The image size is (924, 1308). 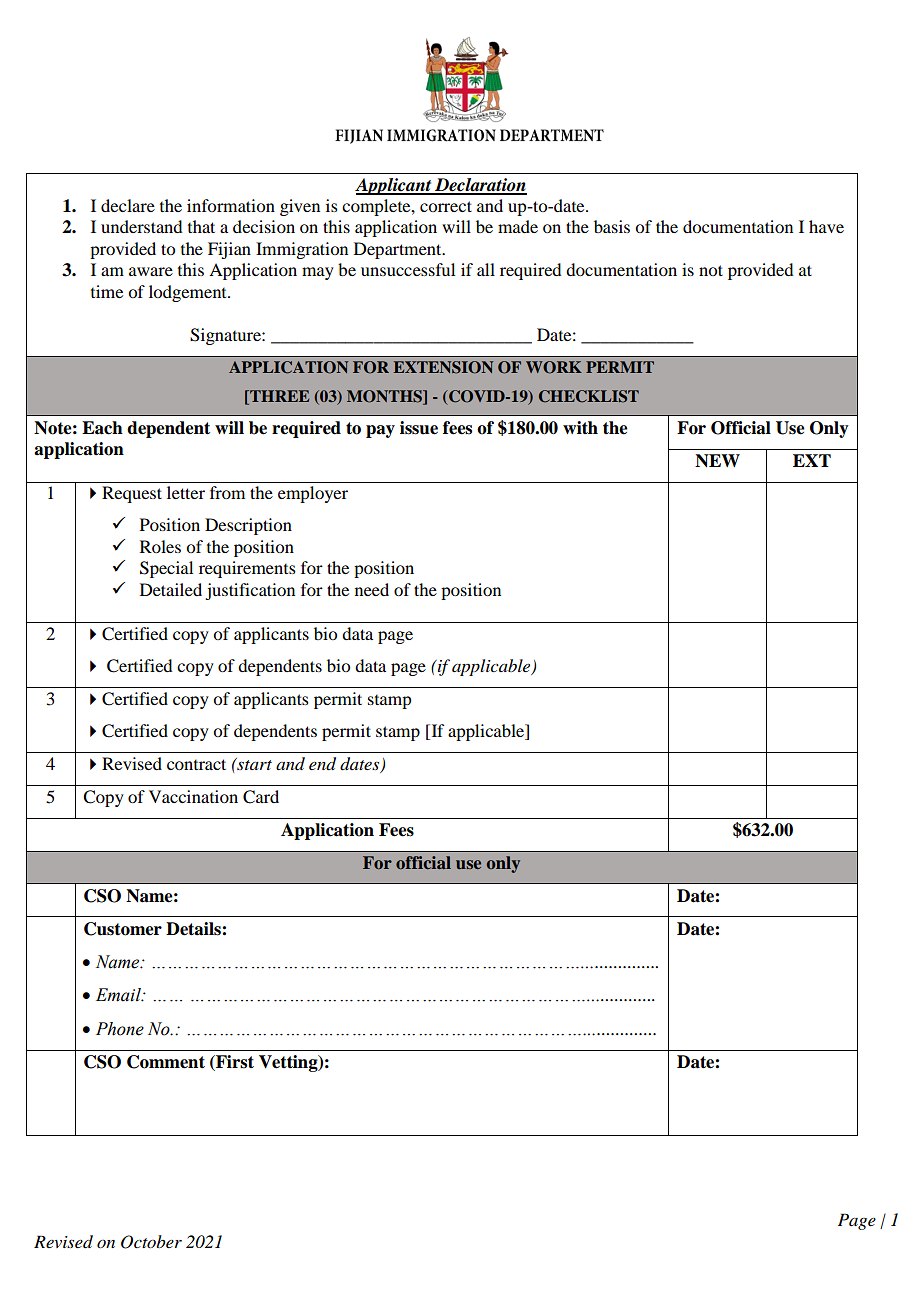 What do you see at coordinates (151, 1242) in the screenshot?
I see `October` at bounding box center [151, 1242].
